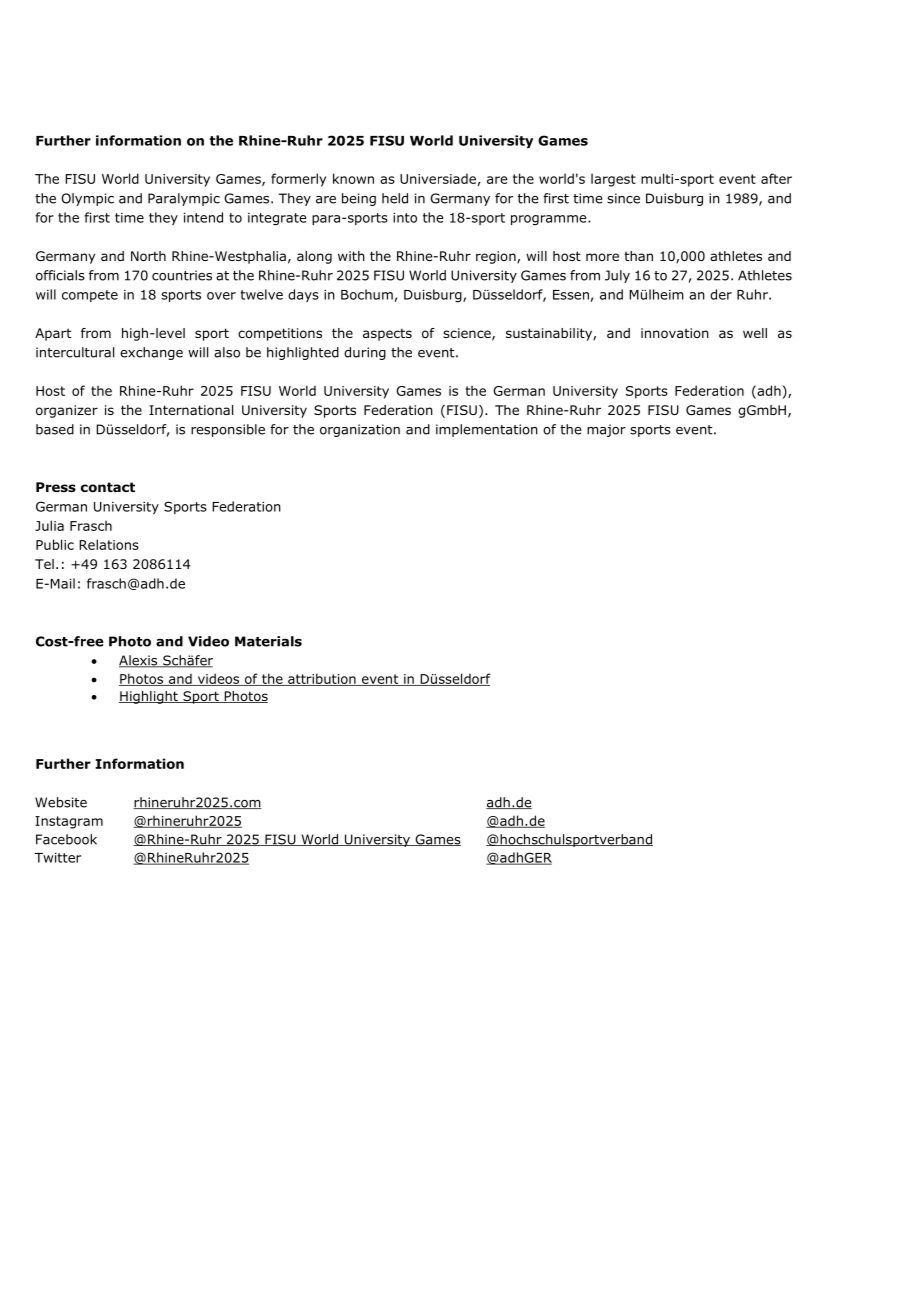 The width and height of the screenshot is (924, 1308). I want to click on Olympic, so click(87, 199).
